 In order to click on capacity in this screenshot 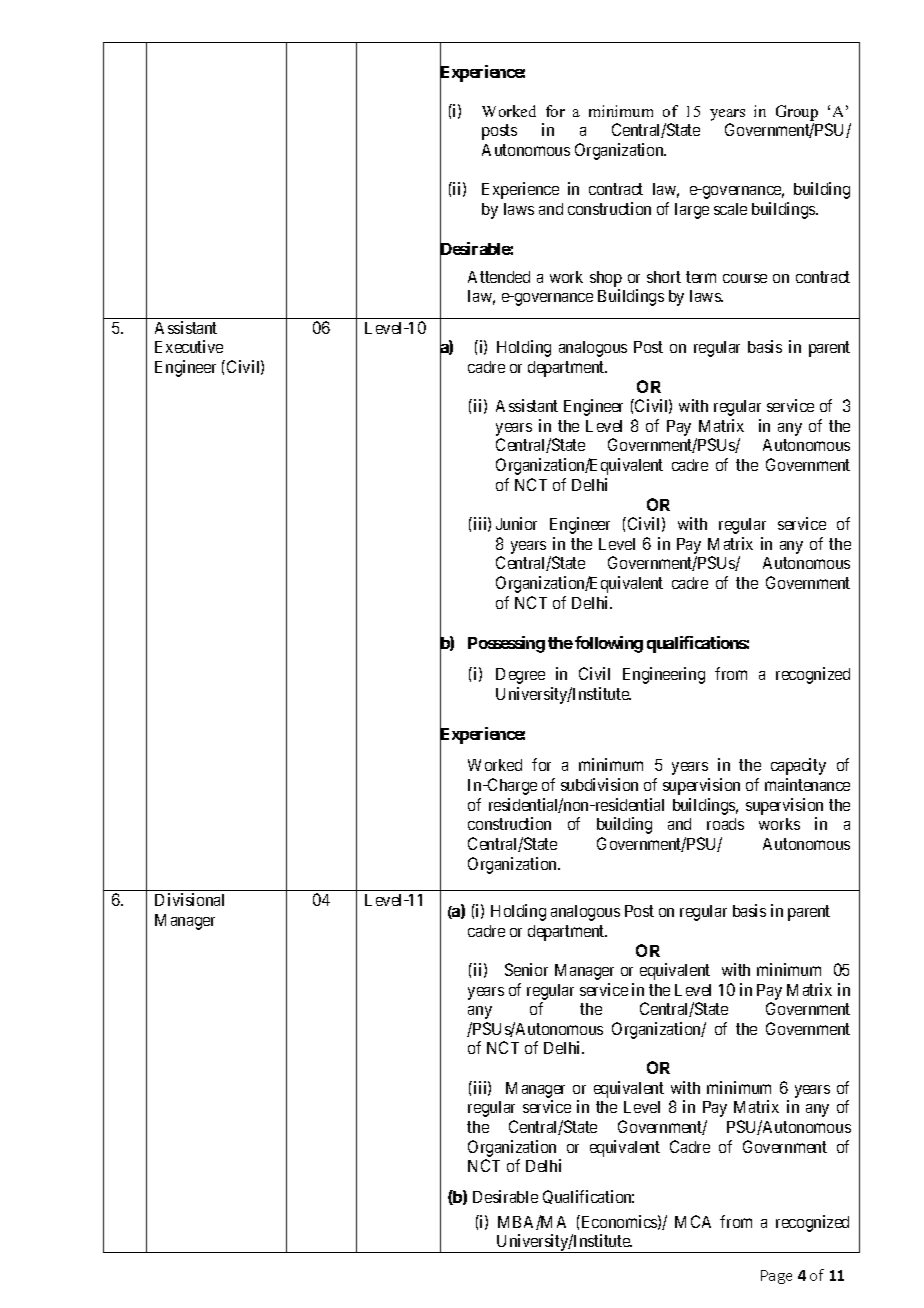, I will do `click(798, 766)`.
